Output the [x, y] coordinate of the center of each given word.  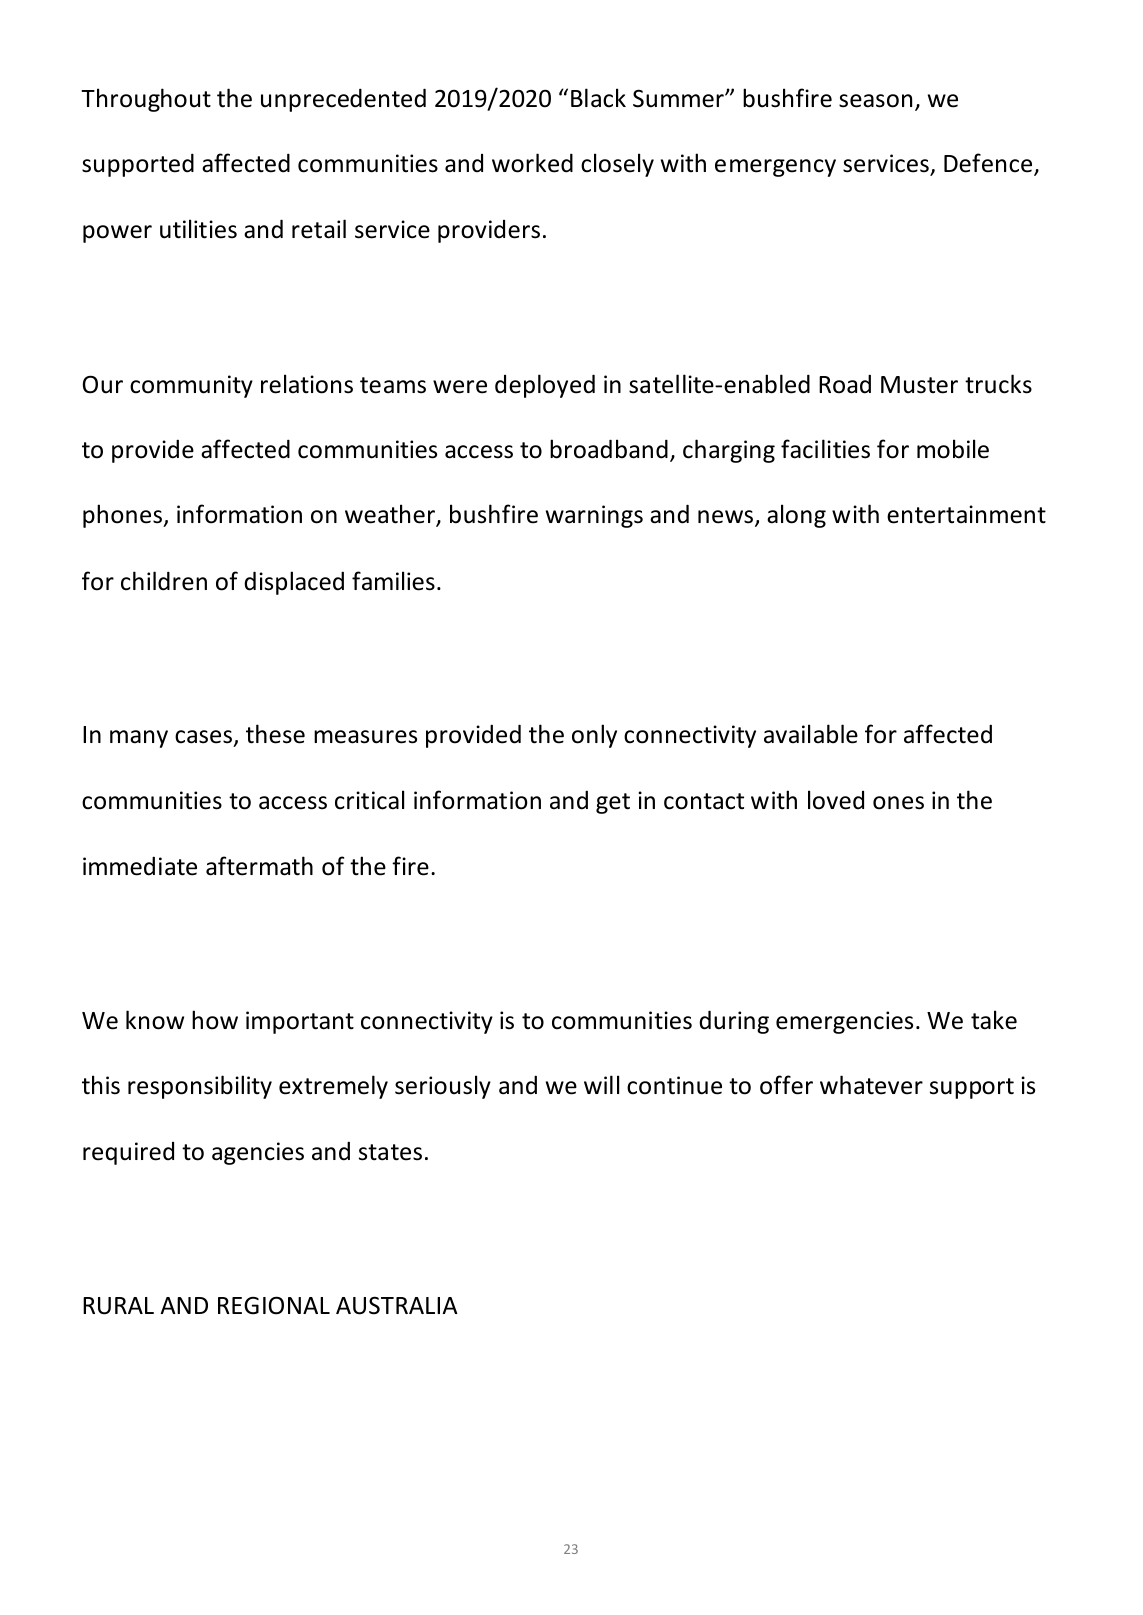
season [875, 101]
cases [205, 738]
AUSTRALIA [397, 1305]
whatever [871, 1085]
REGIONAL [274, 1305]
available [811, 734]
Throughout [146, 100]
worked [532, 163]
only [594, 736]
